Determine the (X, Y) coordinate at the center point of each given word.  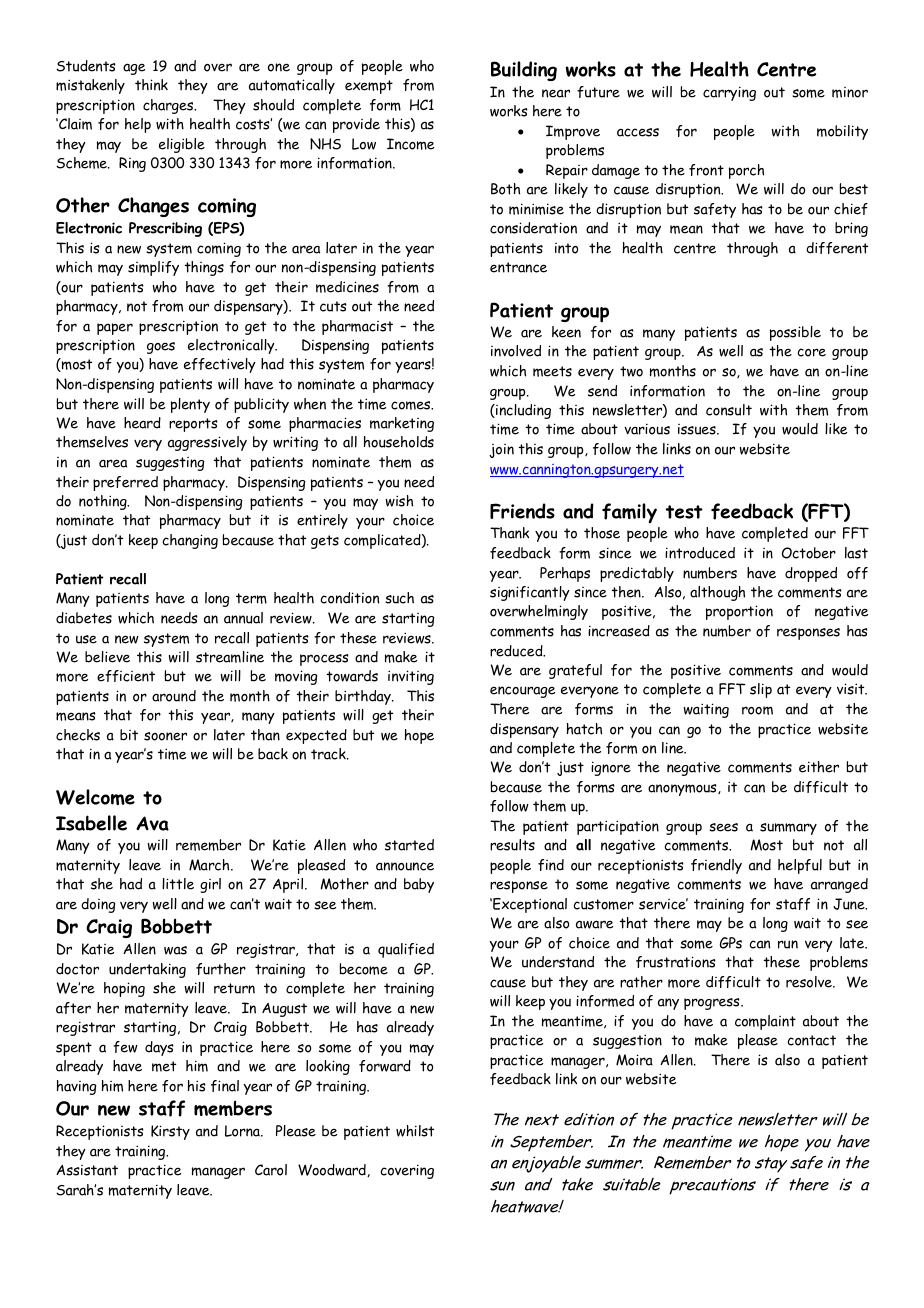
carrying (729, 93)
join (501, 451)
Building (524, 71)
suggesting (170, 464)
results (512, 845)
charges (169, 106)
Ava (152, 823)
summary (788, 829)
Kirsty (170, 1132)
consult (729, 410)
